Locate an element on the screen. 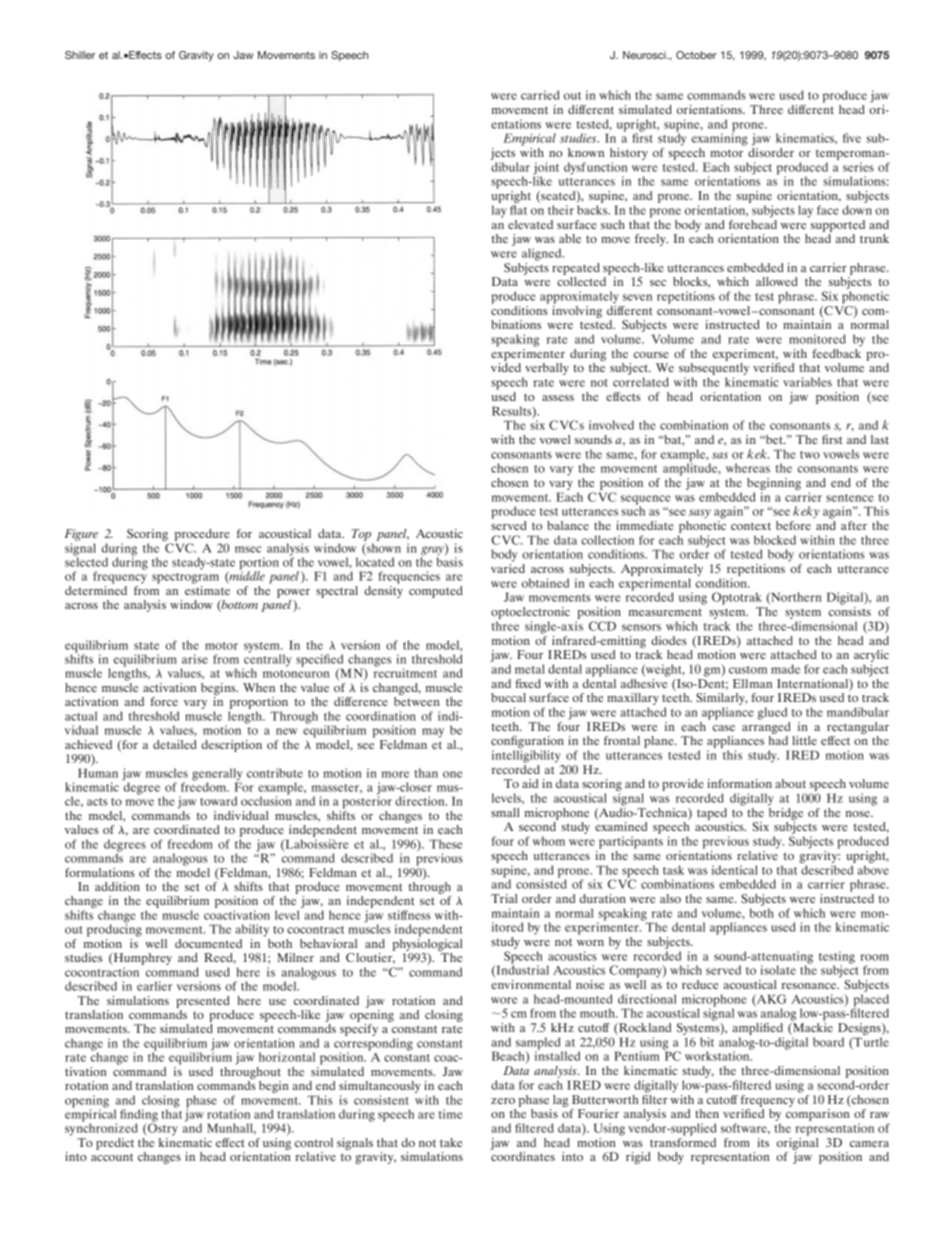  procedure is located at coordinates (202, 536).
